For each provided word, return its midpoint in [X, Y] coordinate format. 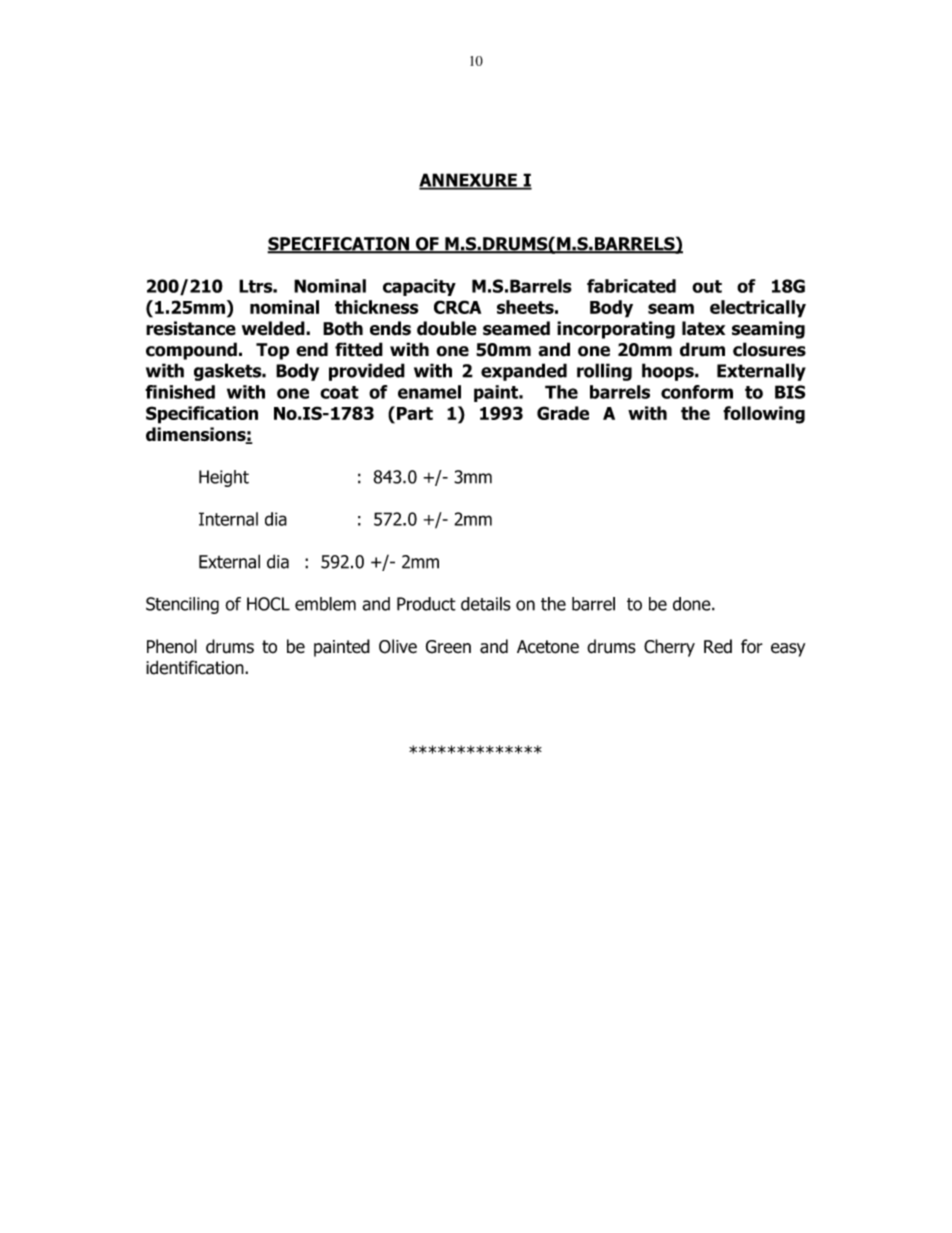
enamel [429, 392]
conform [697, 392]
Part [415, 413]
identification [196, 667]
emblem [325, 604]
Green [448, 647]
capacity [419, 287]
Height [224, 478]
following [764, 415]
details [486, 604]
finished [180, 392]
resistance [191, 328]
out [707, 286]
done [693, 604]
